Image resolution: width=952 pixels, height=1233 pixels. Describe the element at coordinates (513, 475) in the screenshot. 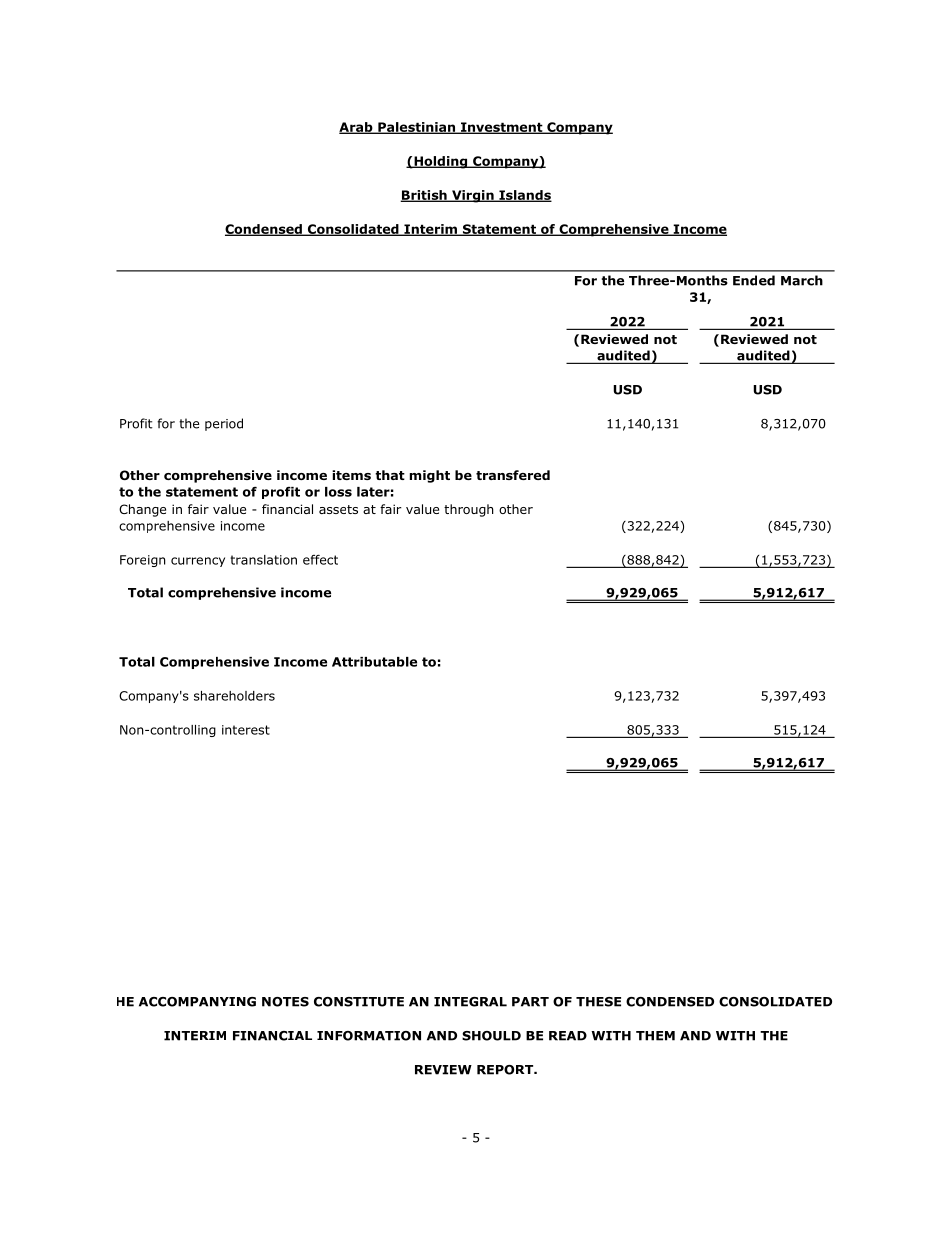

I see `transfered` at that location.
